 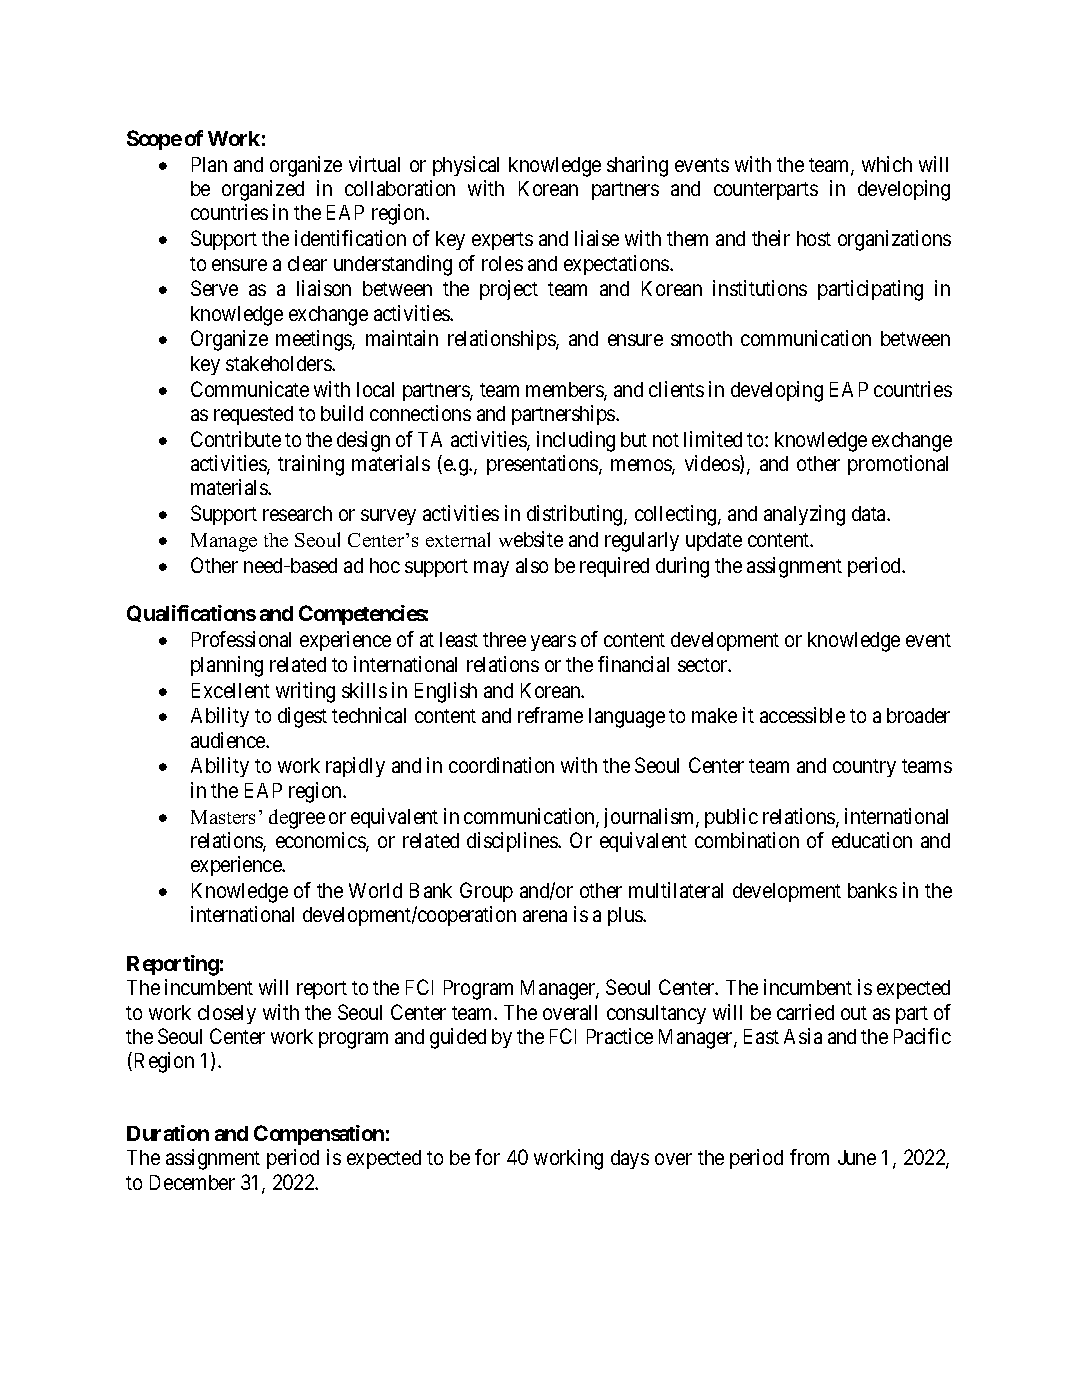 What do you see at coordinates (487, 1157) in the screenshot?
I see `for` at bounding box center [487, 1157].
